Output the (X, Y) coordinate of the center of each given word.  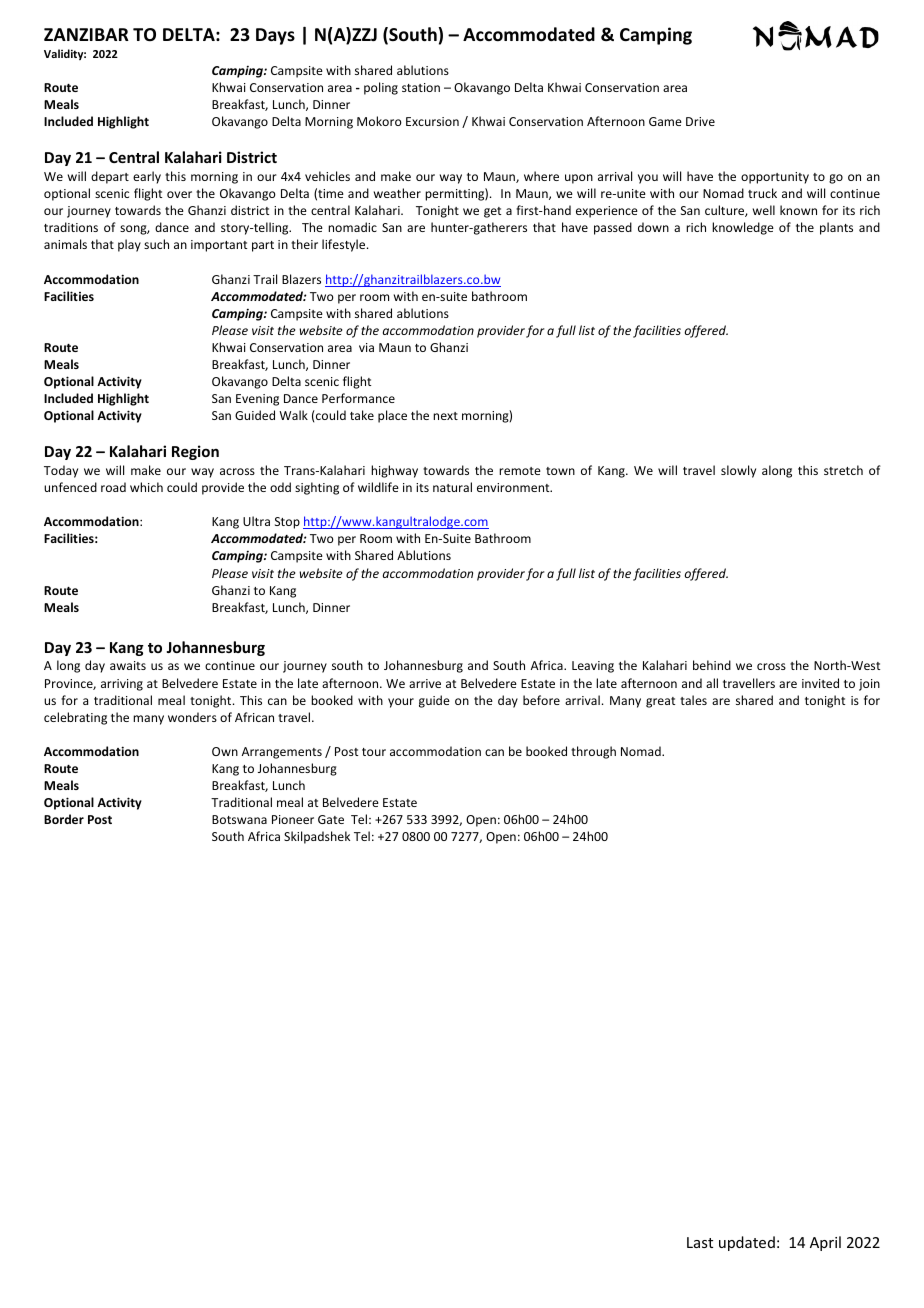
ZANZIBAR (86, 34)
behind (712, 665)
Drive (700, 121)
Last (700, 1242)
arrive (425, 683)
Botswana (239, 819)
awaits (128, 665)
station (421, 87)
